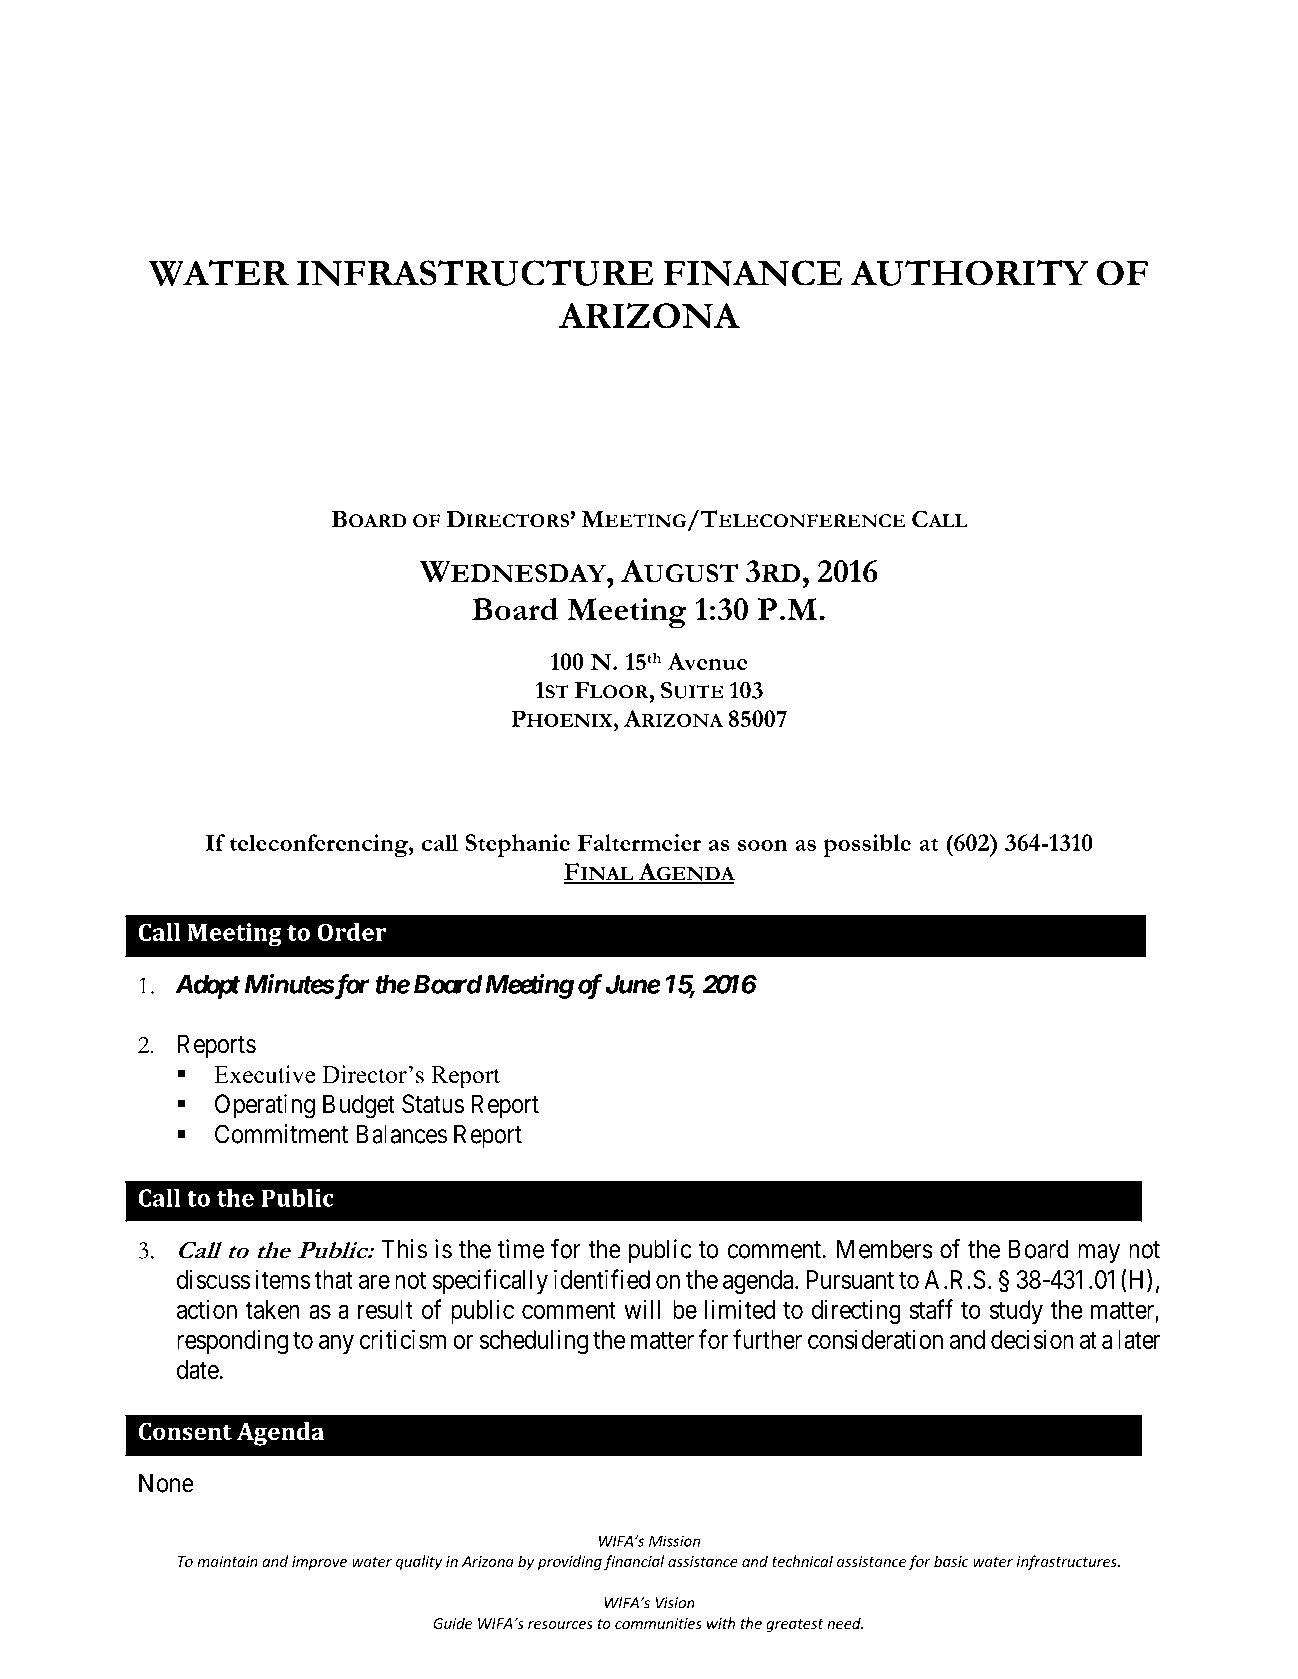 The image size is (1298, 1679). I want to click on Avenue, so click(707, 661).
